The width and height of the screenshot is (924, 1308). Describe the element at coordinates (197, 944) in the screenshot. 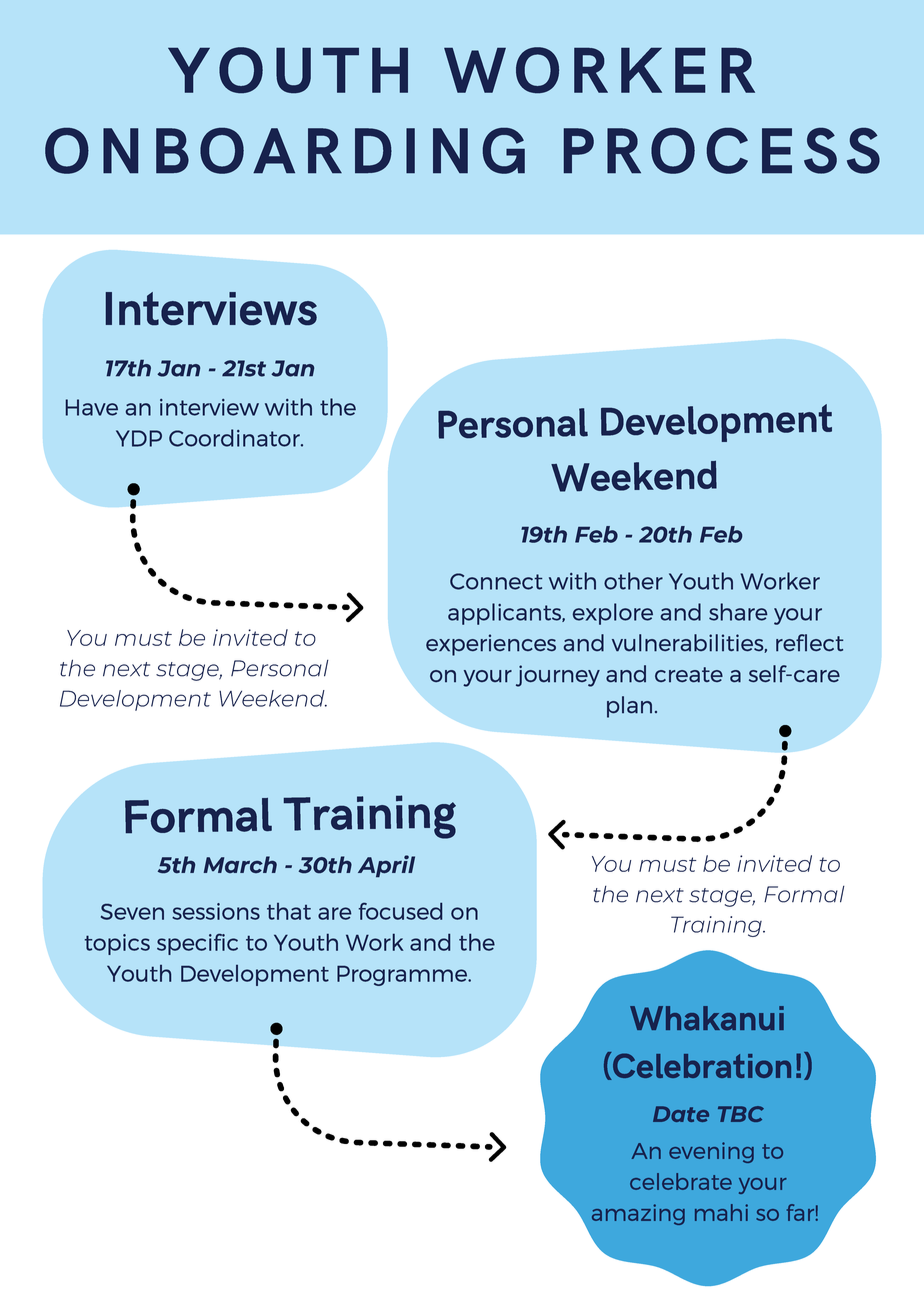

I see `specific` at that location.
